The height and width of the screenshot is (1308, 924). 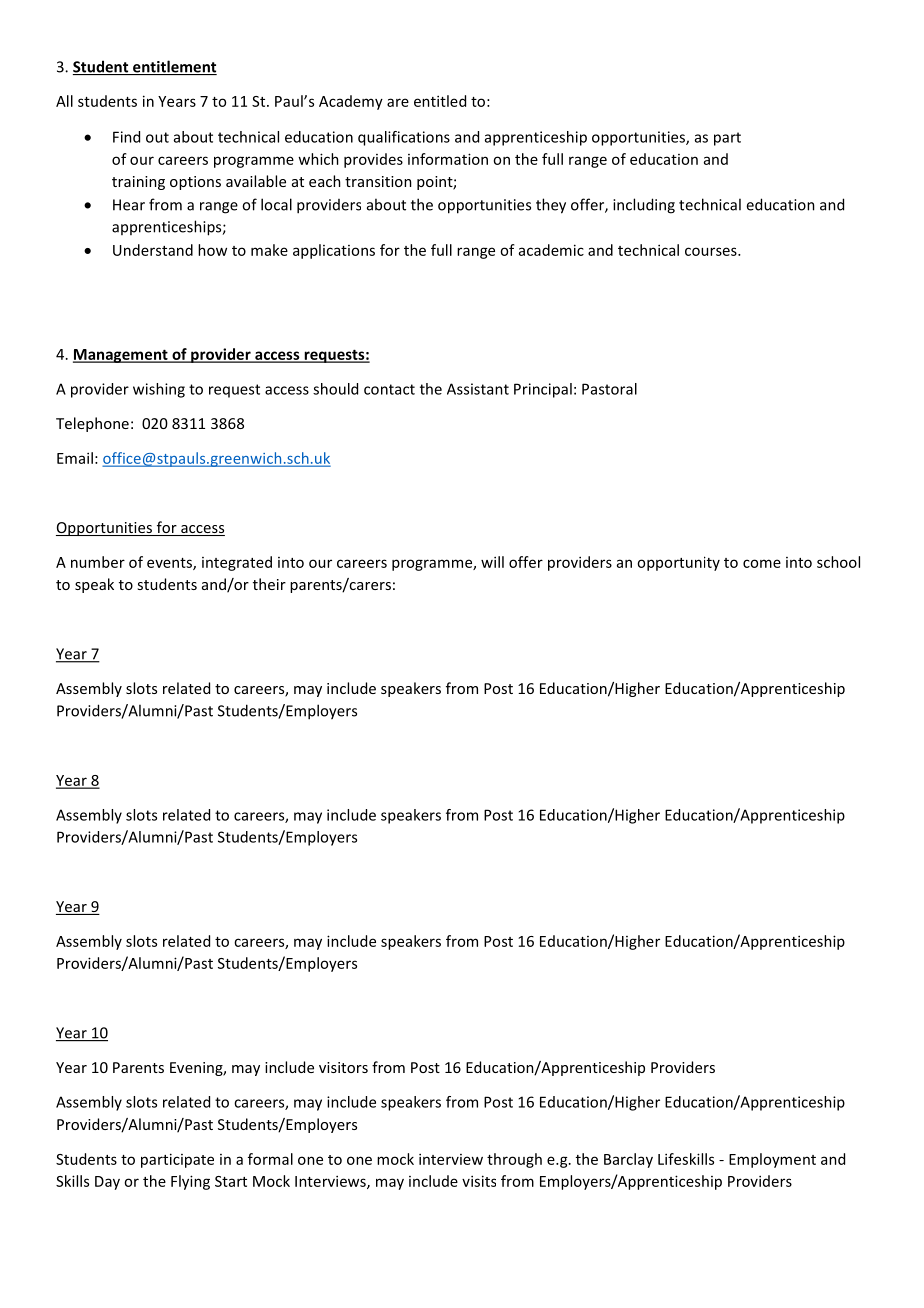 I want to click on come, so click(x=762, y=563).
